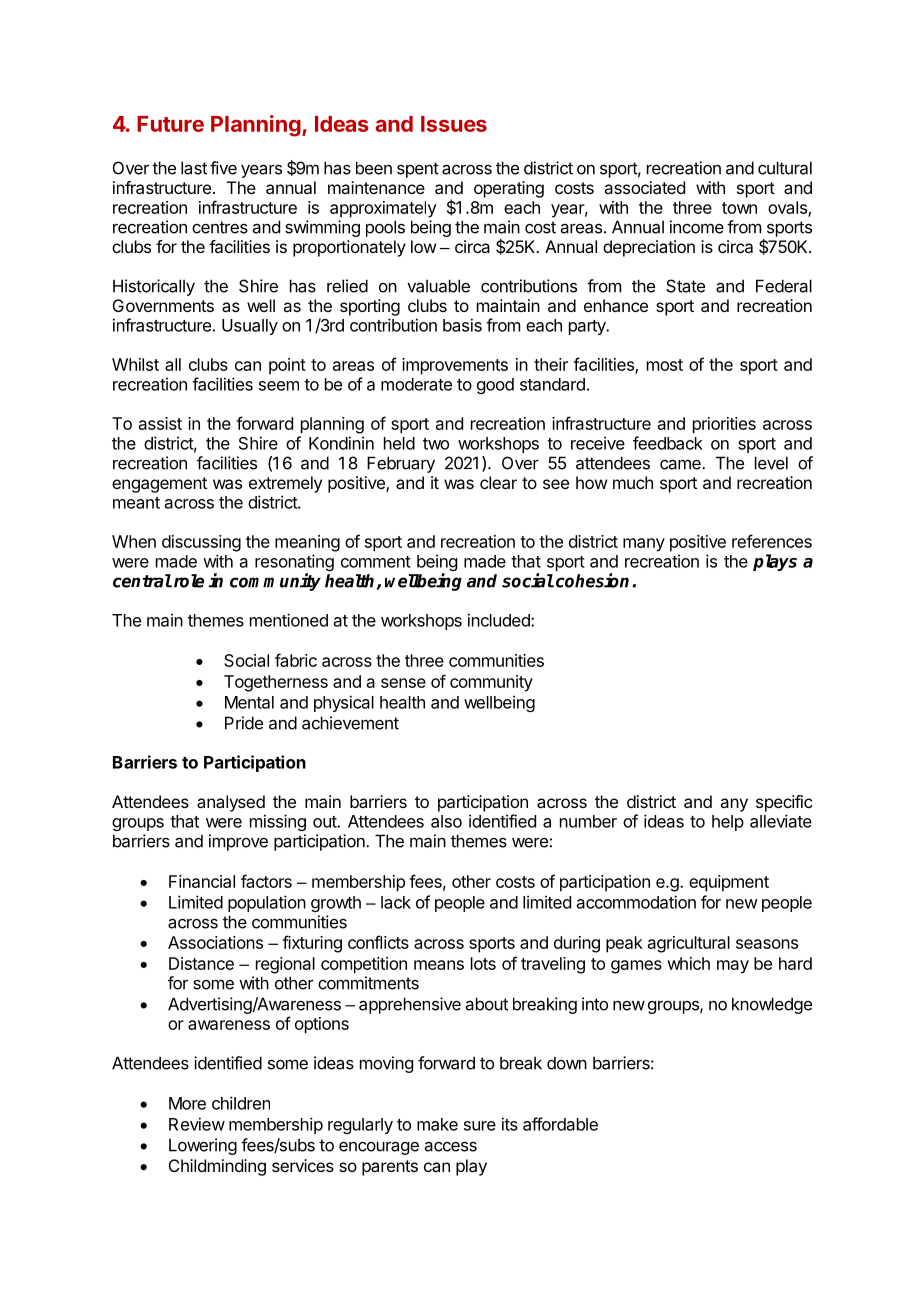 The width and height of the screenshot is (924, 1308). Describe the element at coordinates (276, 683) in the screenshot. I see `Togetherness` at that location.
